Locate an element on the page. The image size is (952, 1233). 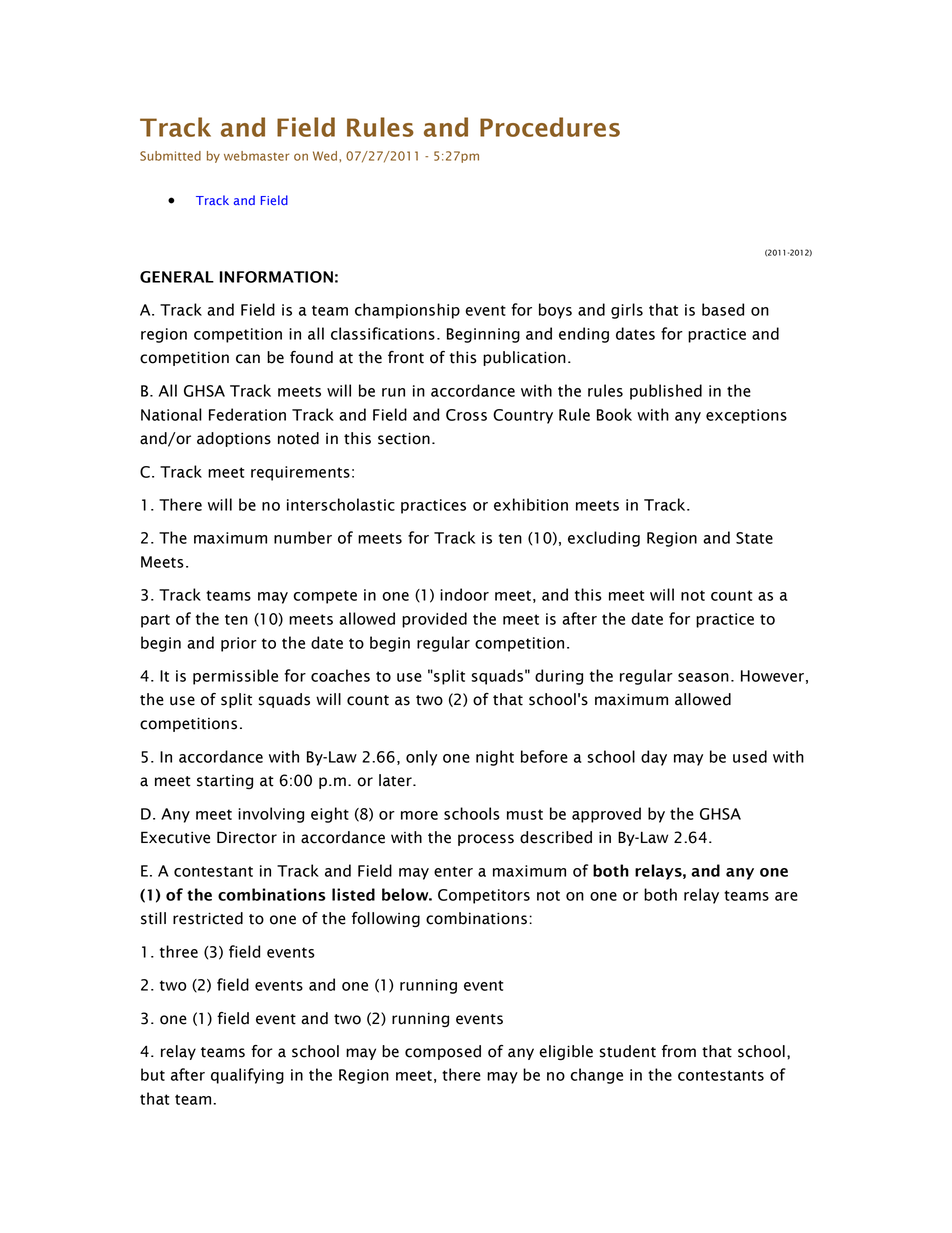
qualifying is located at coordinates (247, 1076).
